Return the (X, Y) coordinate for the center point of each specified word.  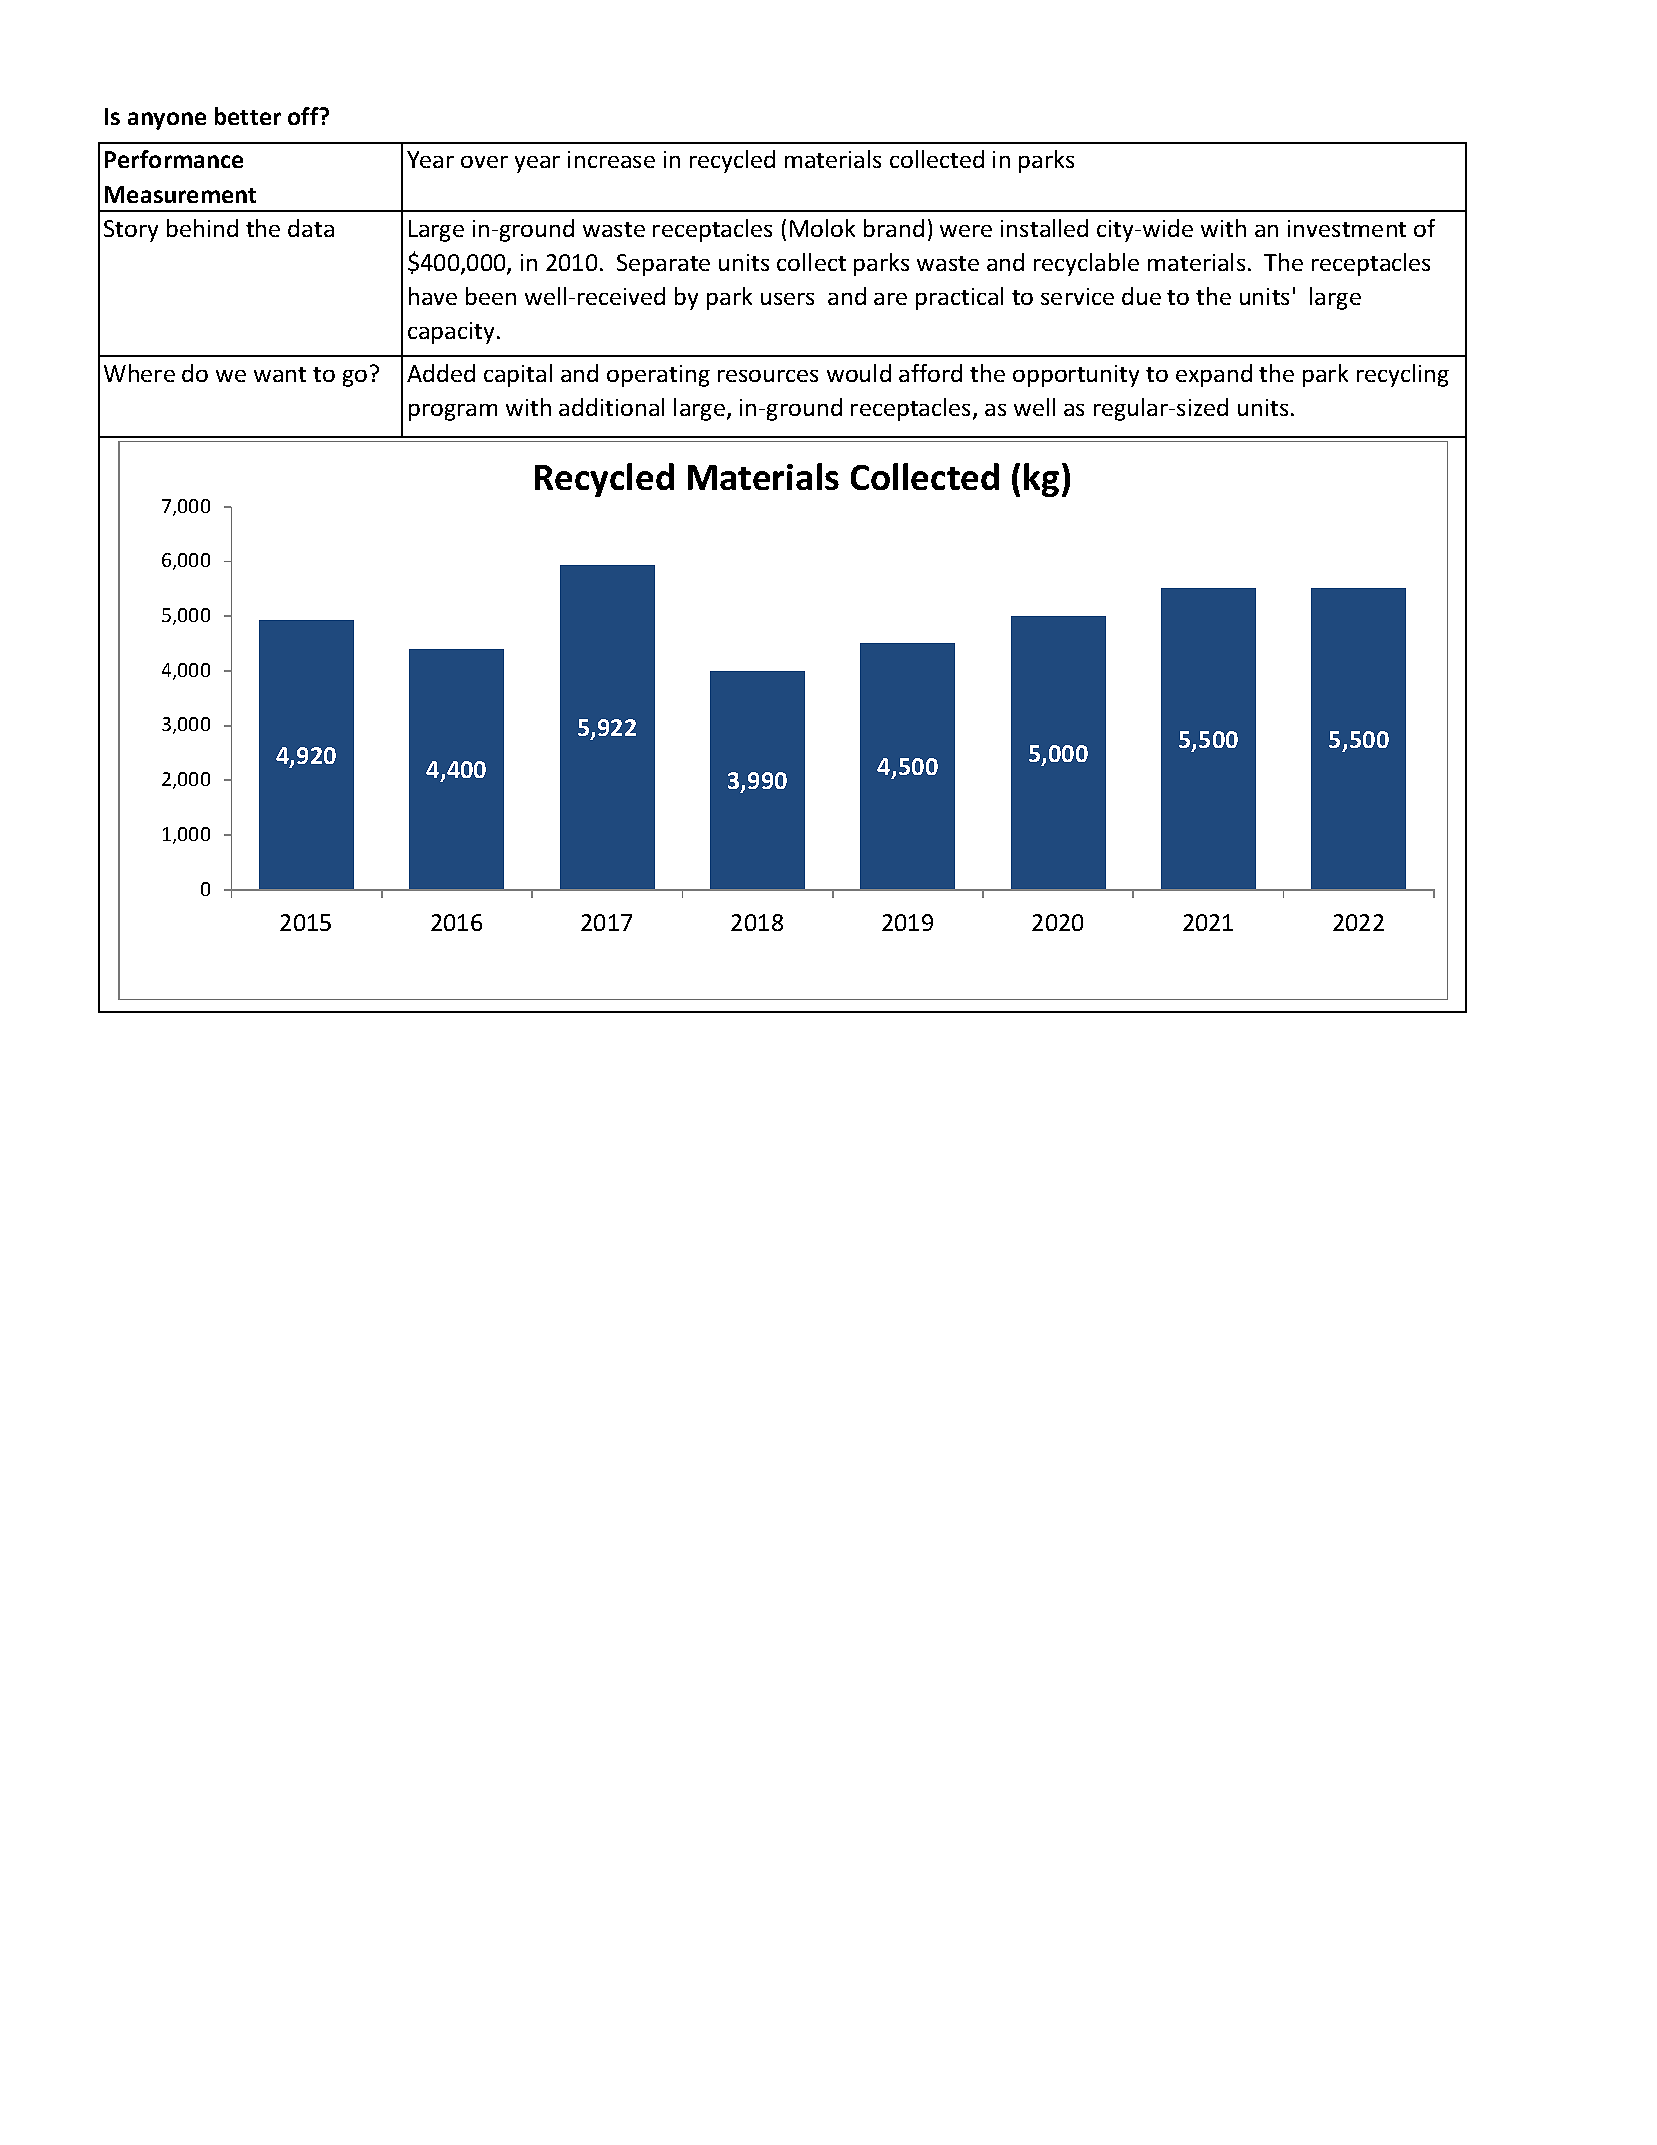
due (1141, 296)
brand (894, 228)
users (787, 299)
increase (611, 159)
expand (1214, 375)
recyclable (1086, 264)
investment (1347, 228)
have (433, 296)
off (304, 116)
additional (611, 407)
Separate (663, 265)
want (280, 374)
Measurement (180, 194)
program (453, 412)
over (484, 162)
